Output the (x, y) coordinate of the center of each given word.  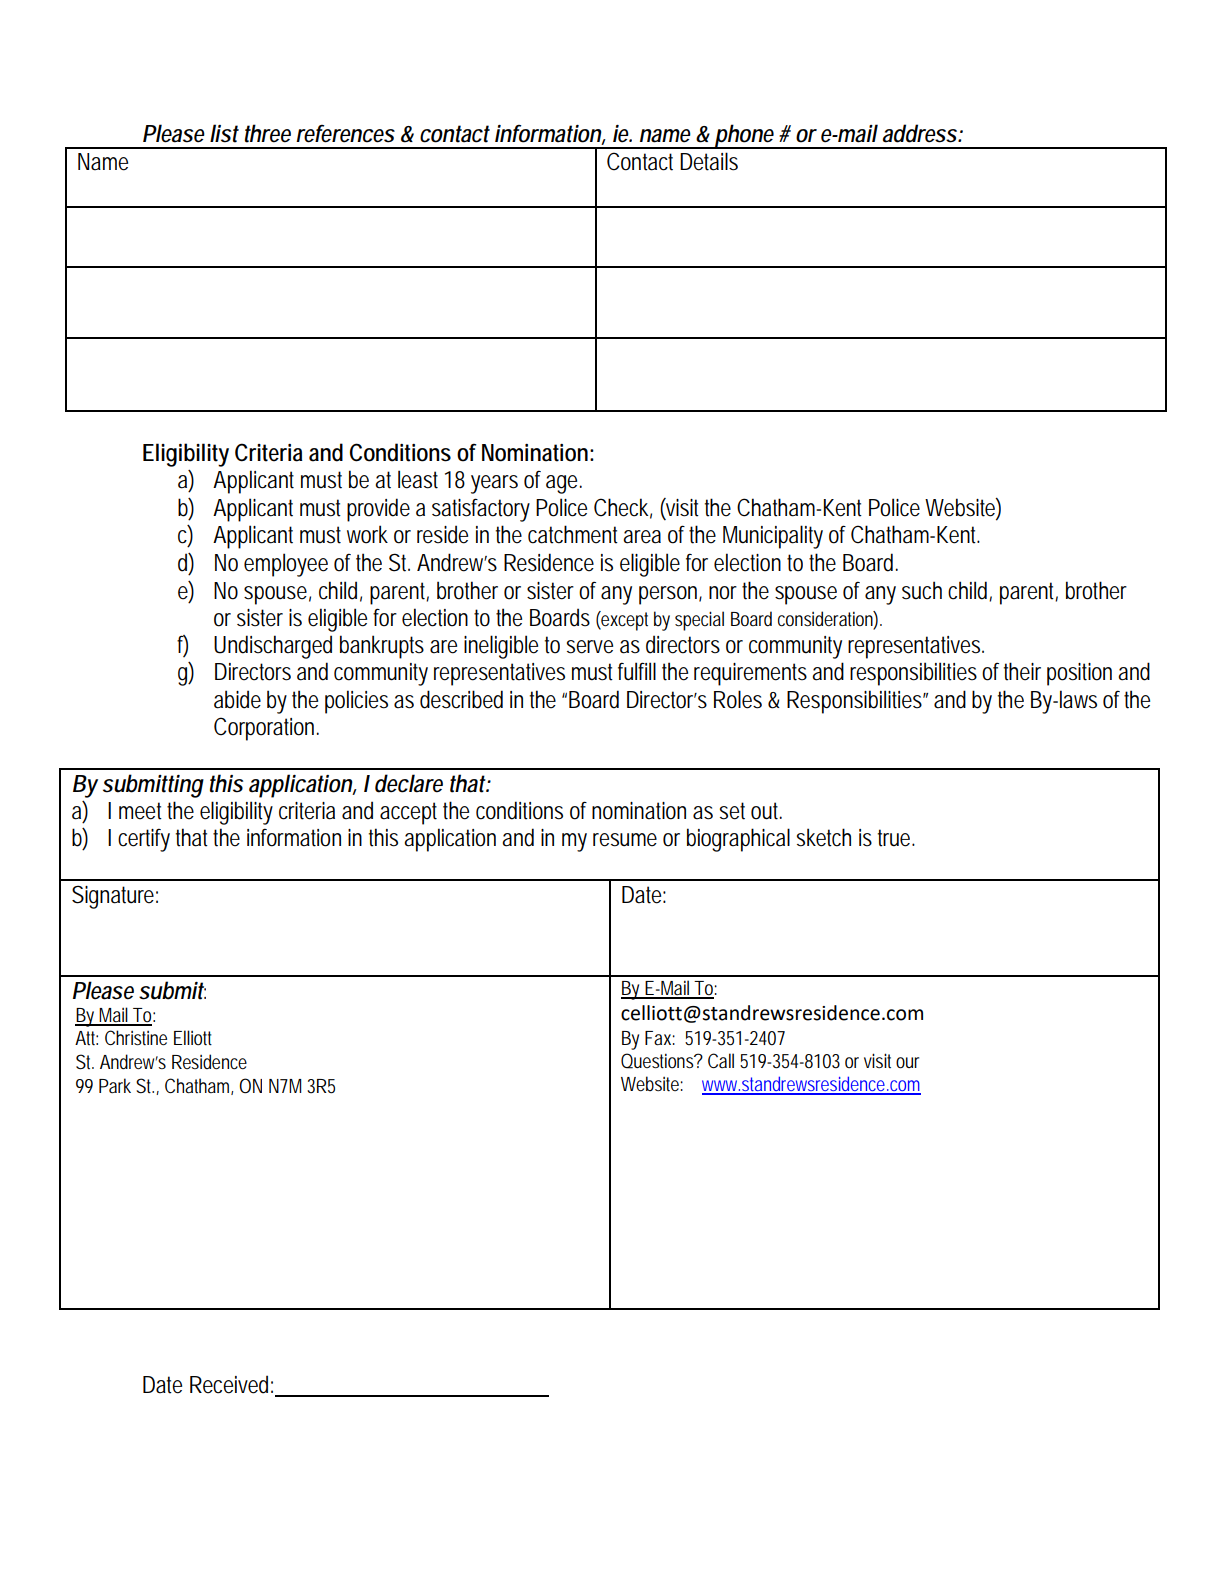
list (224, 133)
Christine (136, 1038)
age (564, 484)
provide (378, 510)
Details (709, 161)
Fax (660, 1038)
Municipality (773, 537)
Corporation (266, 729)
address (921, 133)
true (896, 838)
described (461, 699)
